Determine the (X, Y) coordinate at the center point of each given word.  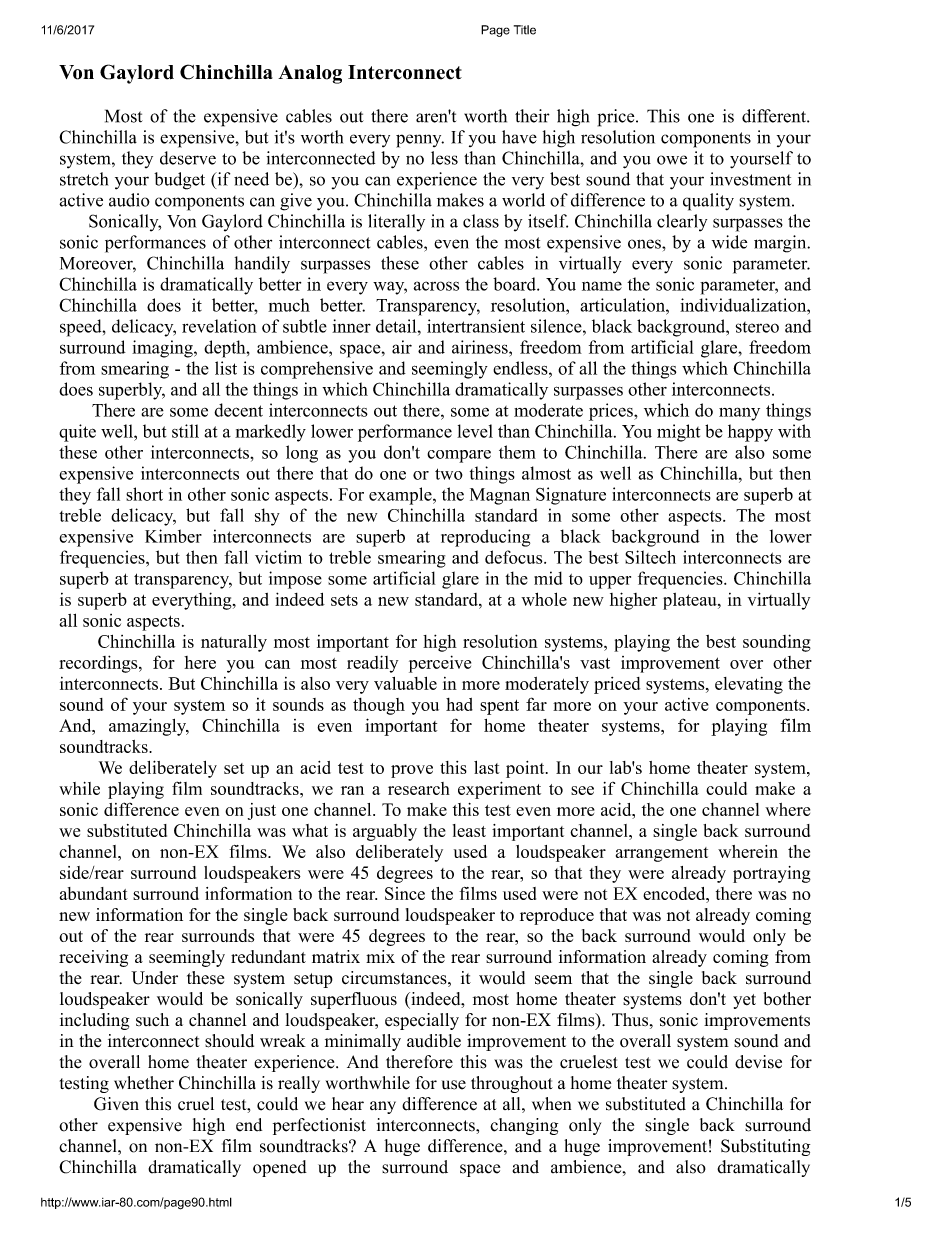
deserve (188, 158)
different (775, 116)
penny (420, 141)
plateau (691, 601)
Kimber (173, 536)
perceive (440, 664)
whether (144, 1083)
